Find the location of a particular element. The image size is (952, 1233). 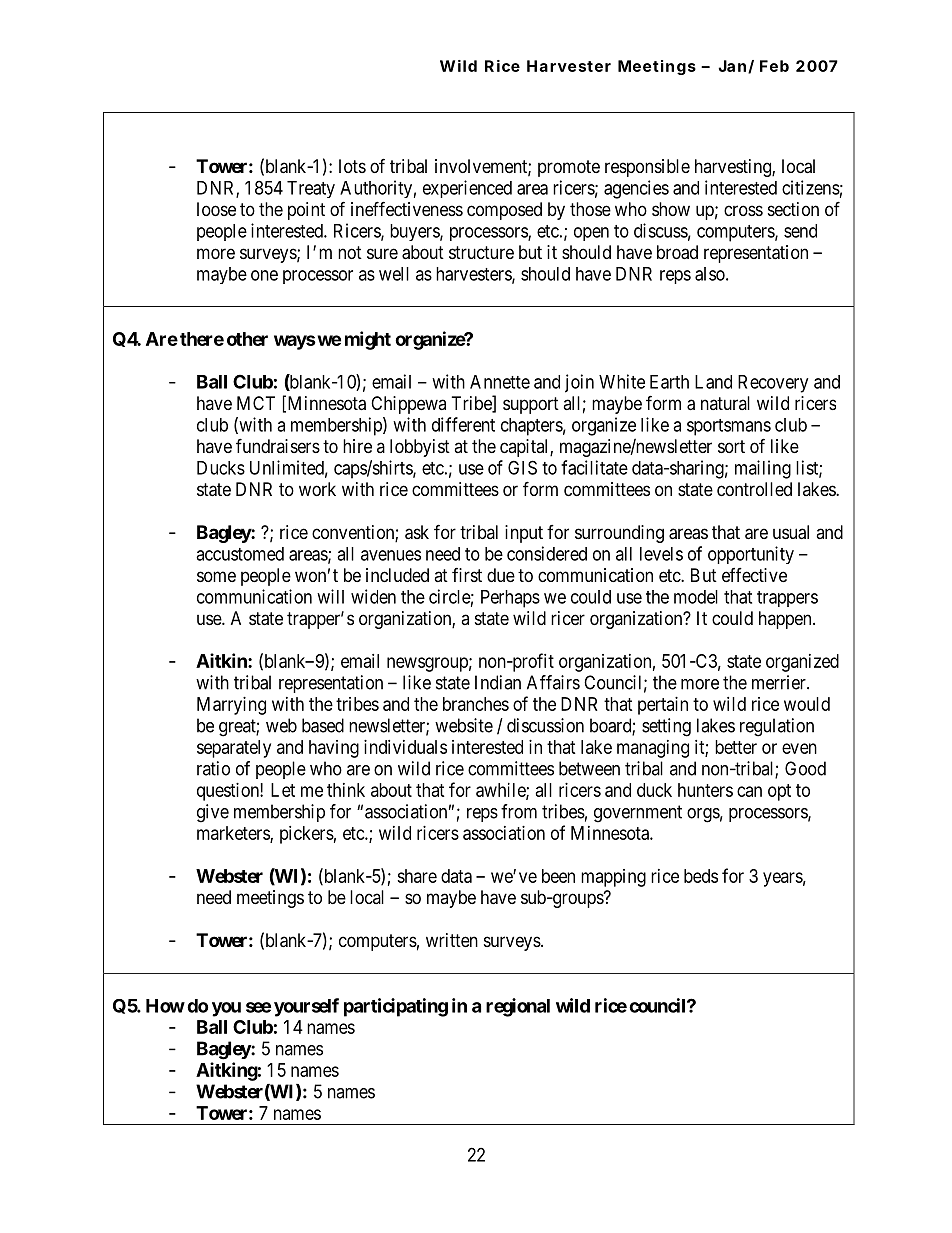

cross is located at coordinates (743, 210).
